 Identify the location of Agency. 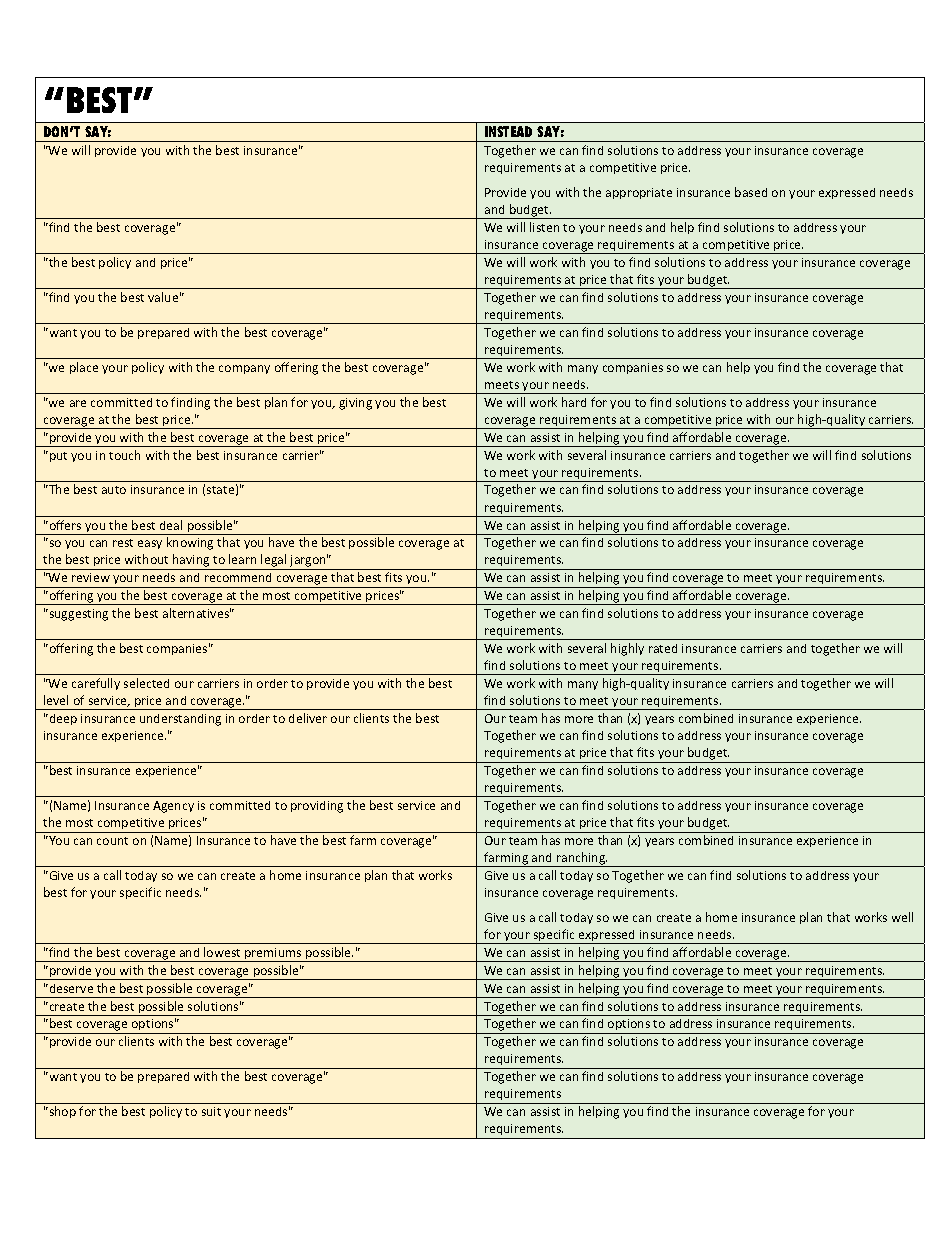
(173, 807).
